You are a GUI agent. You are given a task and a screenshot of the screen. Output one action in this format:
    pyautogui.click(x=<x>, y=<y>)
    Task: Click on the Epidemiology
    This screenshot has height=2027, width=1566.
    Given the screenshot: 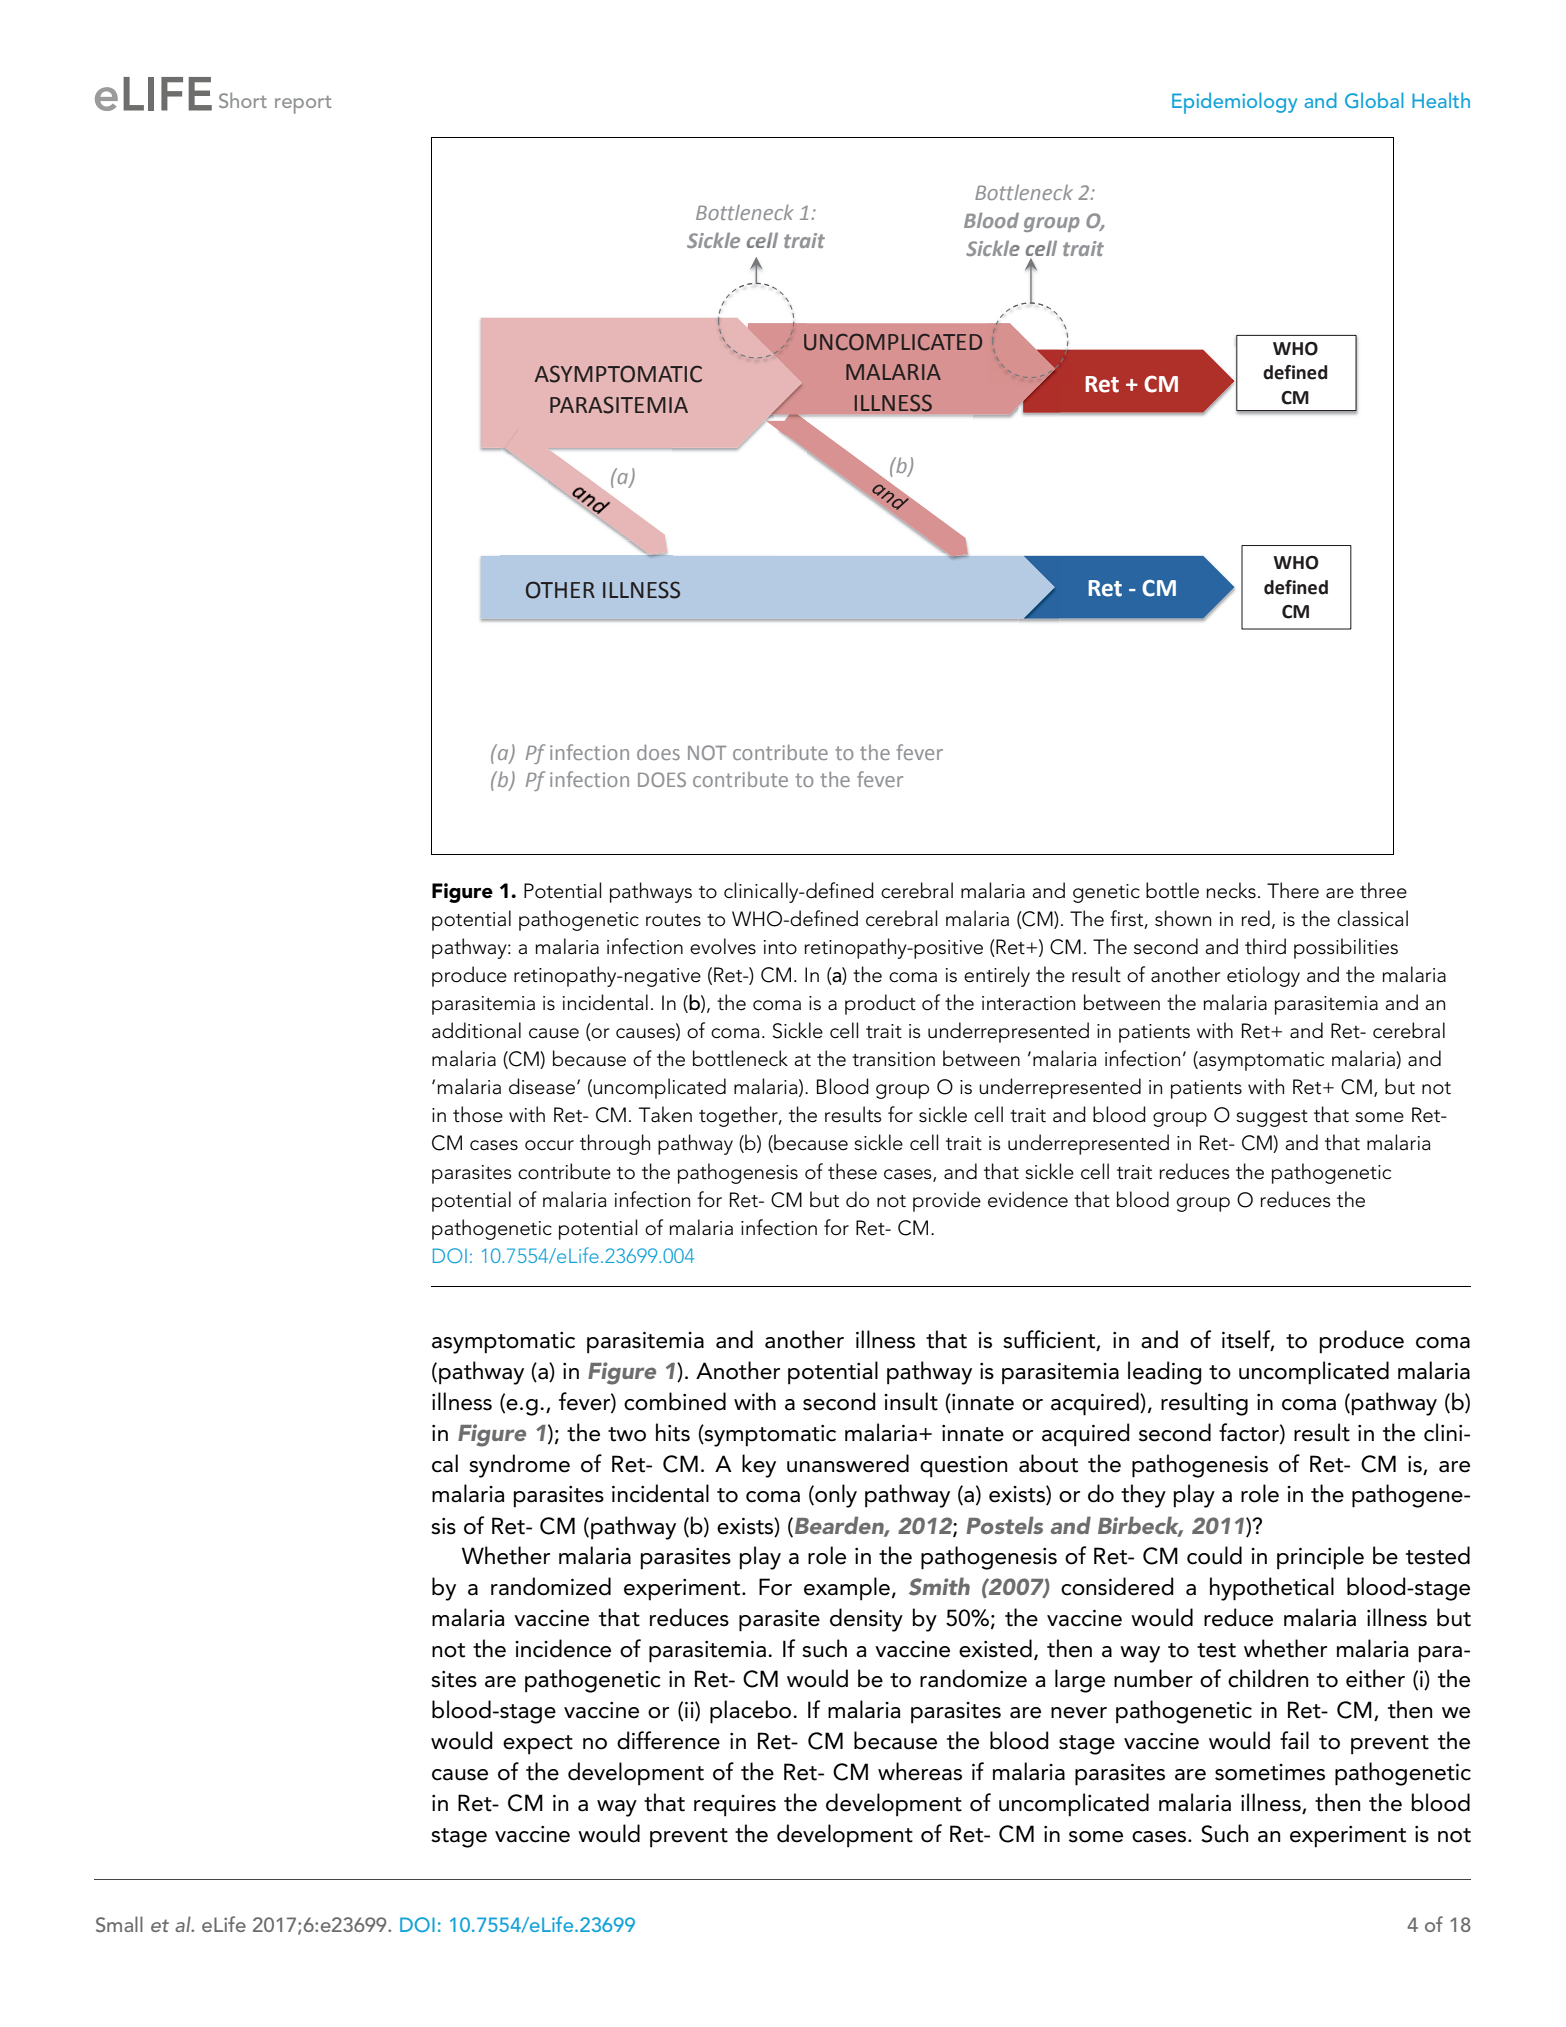 What is the action you would take?
    pyautogui.click(x=1234, y=103)
